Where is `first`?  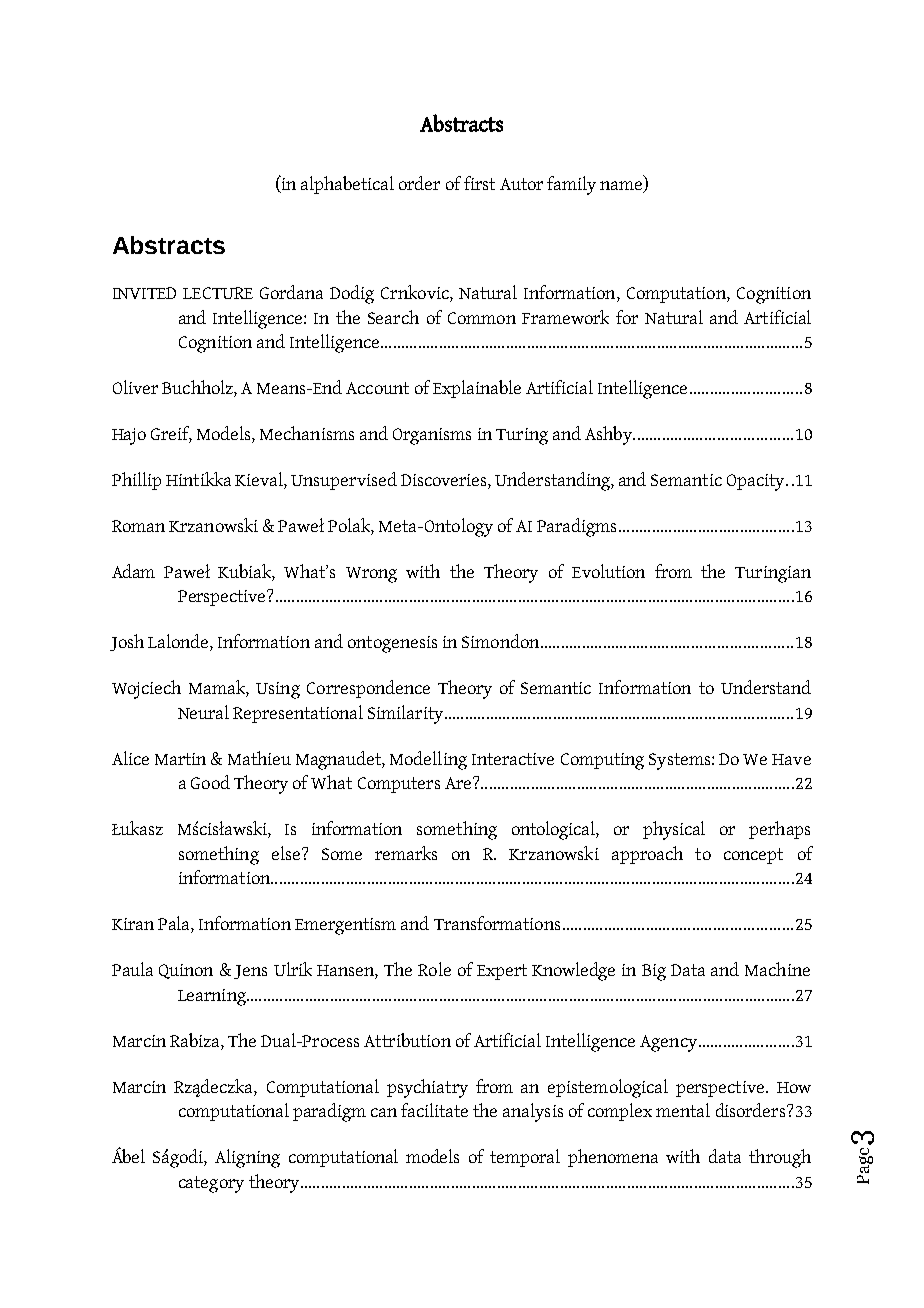 first is located at coordinates (479, 183).
